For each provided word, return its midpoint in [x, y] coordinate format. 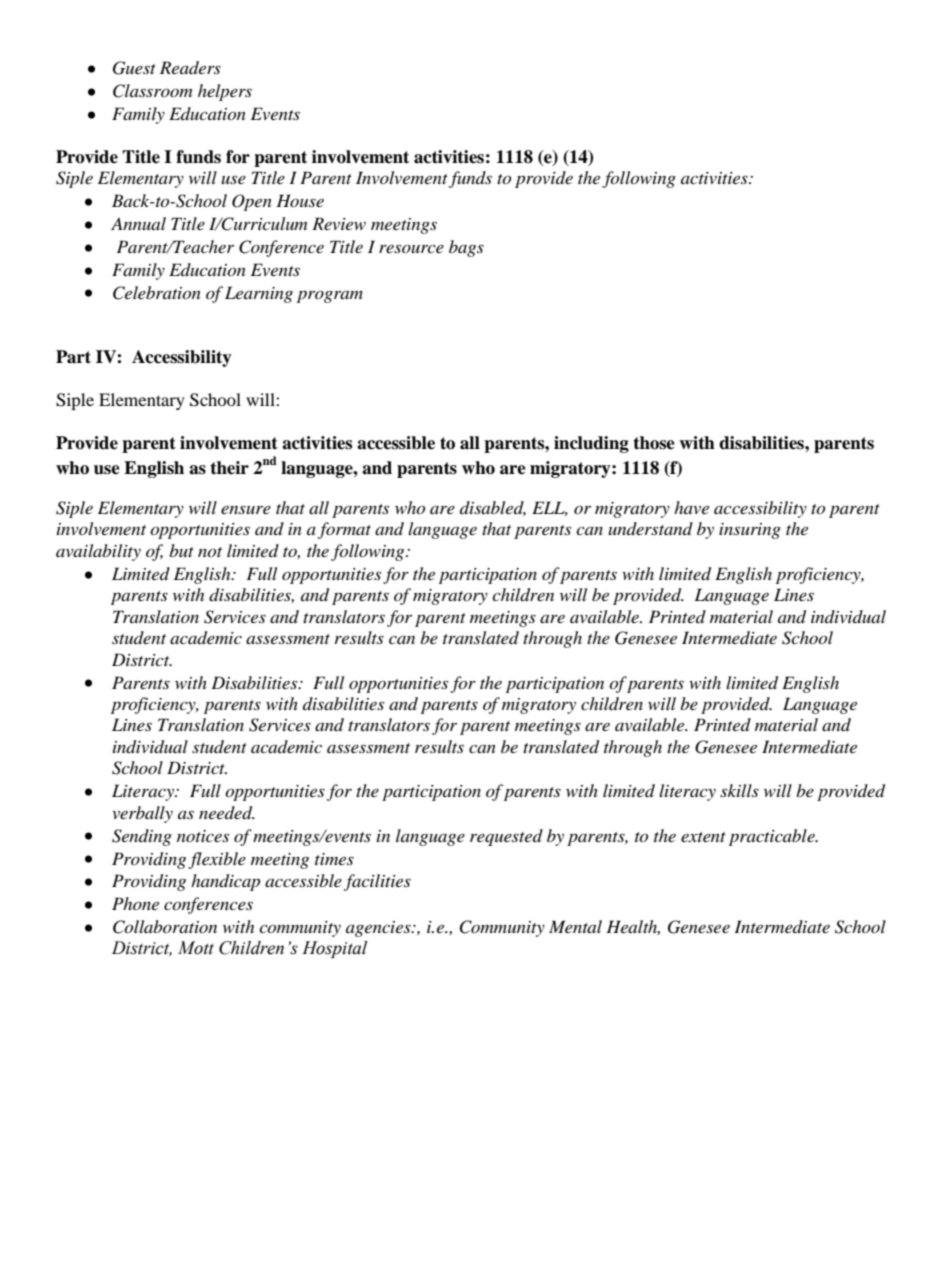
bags [466, 248]
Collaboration [165, 927]
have [691, 507]
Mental [575, 926]
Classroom [152, 91]
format [344, 530]
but [181, 550]
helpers [225, 92]
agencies [379, 929]
